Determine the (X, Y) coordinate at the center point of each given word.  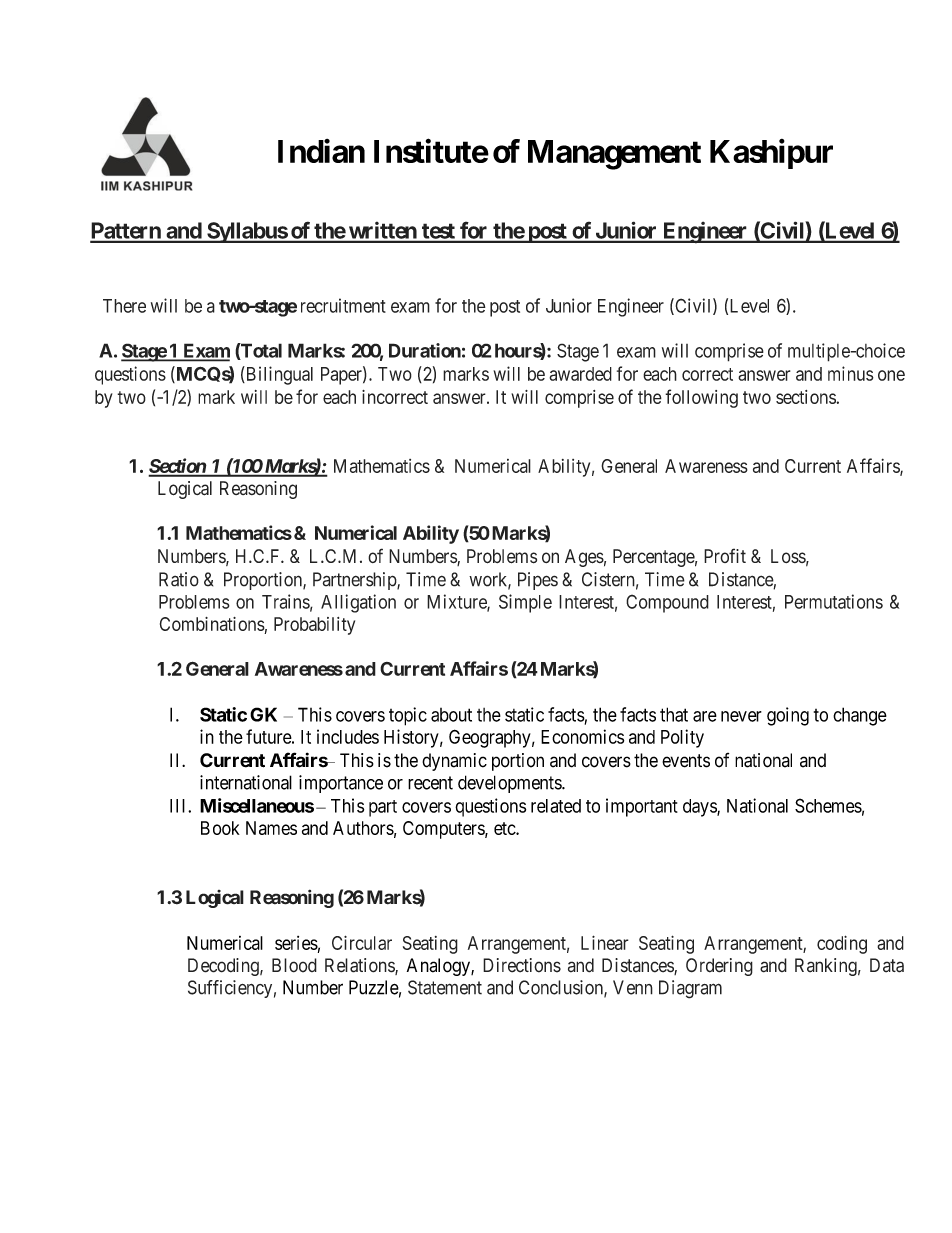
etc (505, 828)
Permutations (834, 601)
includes (348, 736)
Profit (725, 555)
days (700, 808)
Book (220, 828)
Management (614, 155)
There (124, 306)
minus (851, 373)
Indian (321, 151)
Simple (525, 603)
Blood (294, 965)
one (891, 375)
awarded (580, 374)
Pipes (538, 581)
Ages (584, 558)
